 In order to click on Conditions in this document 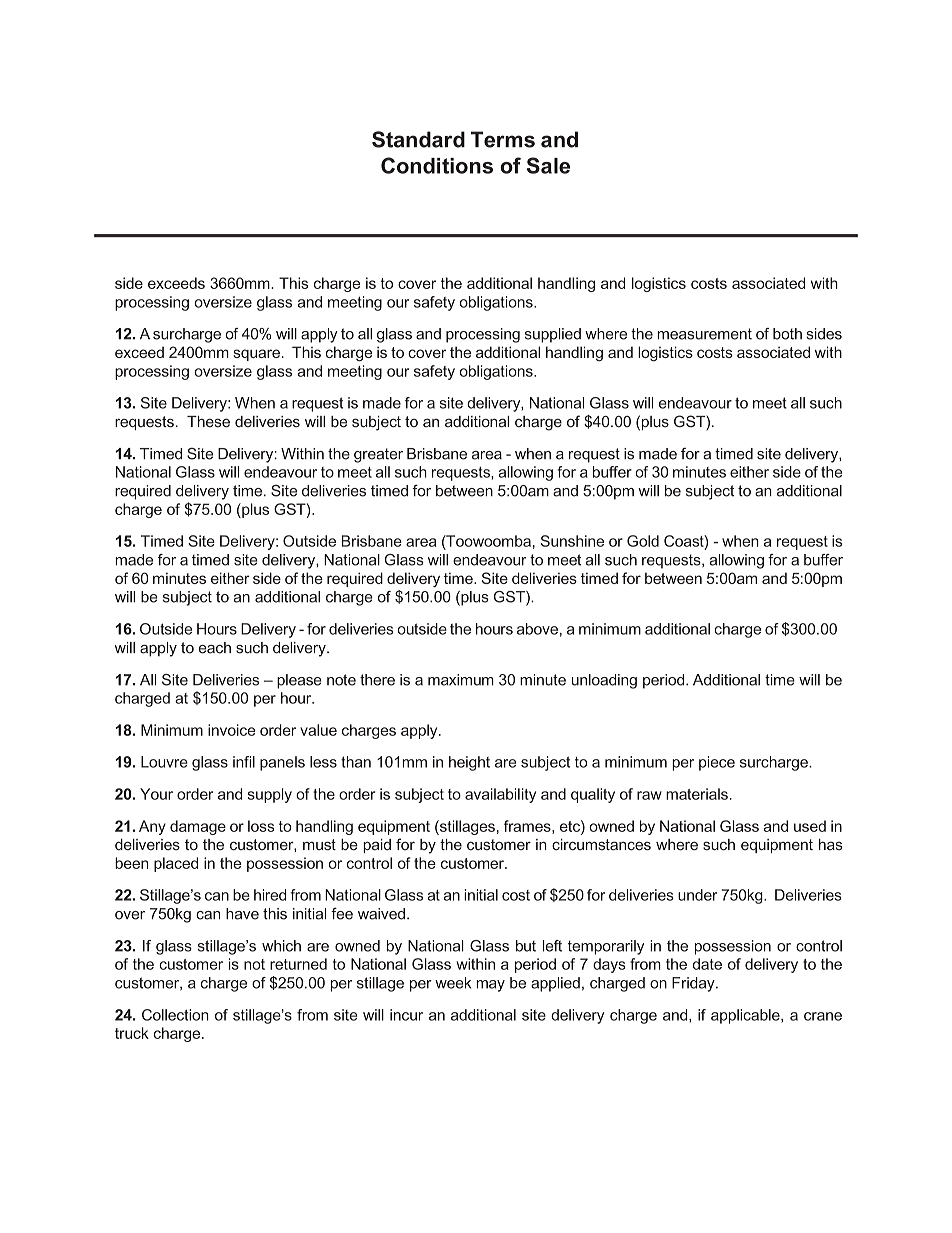, I will do `click(437, 165)`.
